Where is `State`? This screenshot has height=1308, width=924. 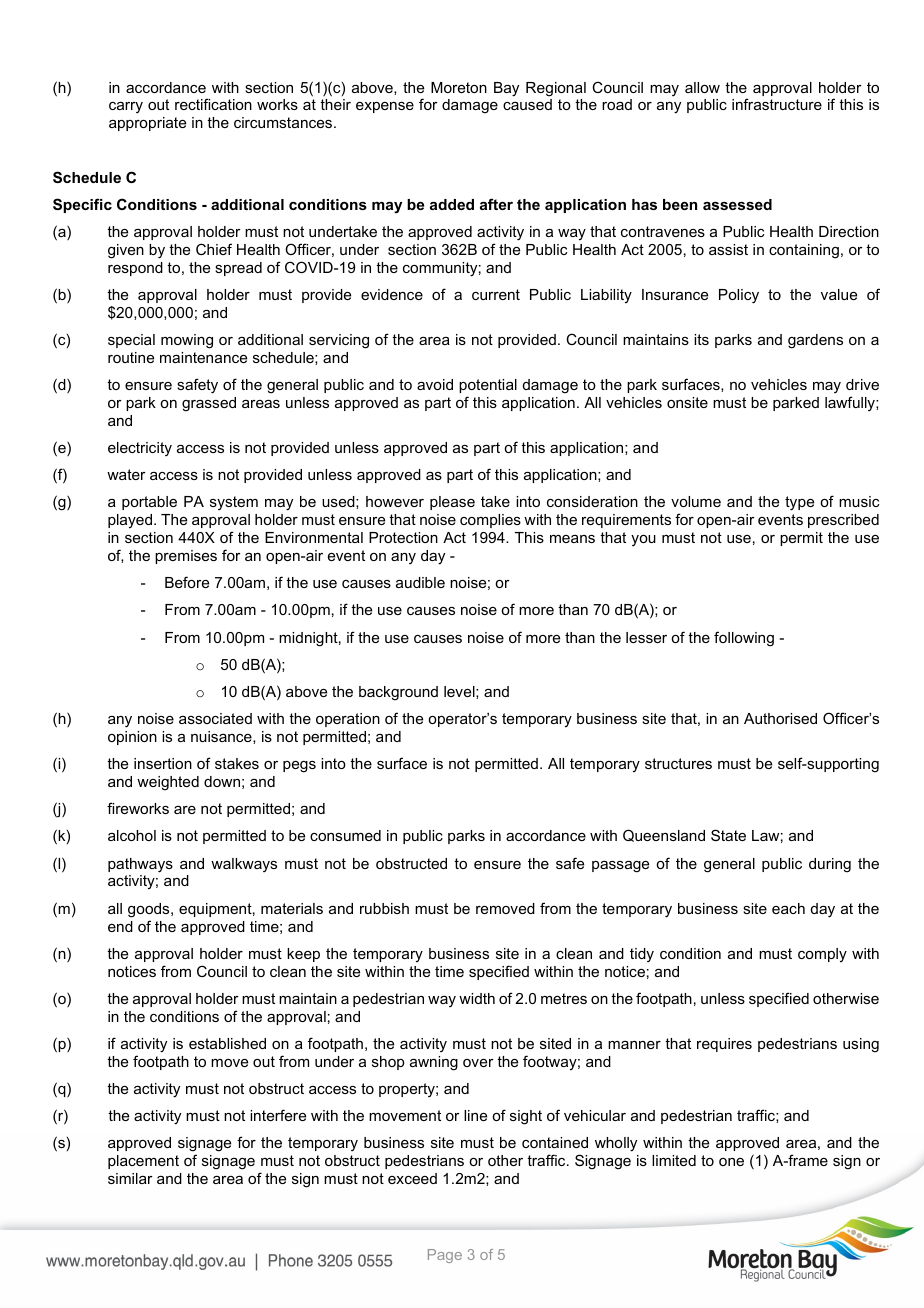
State is located at coordinates (728, 835).
